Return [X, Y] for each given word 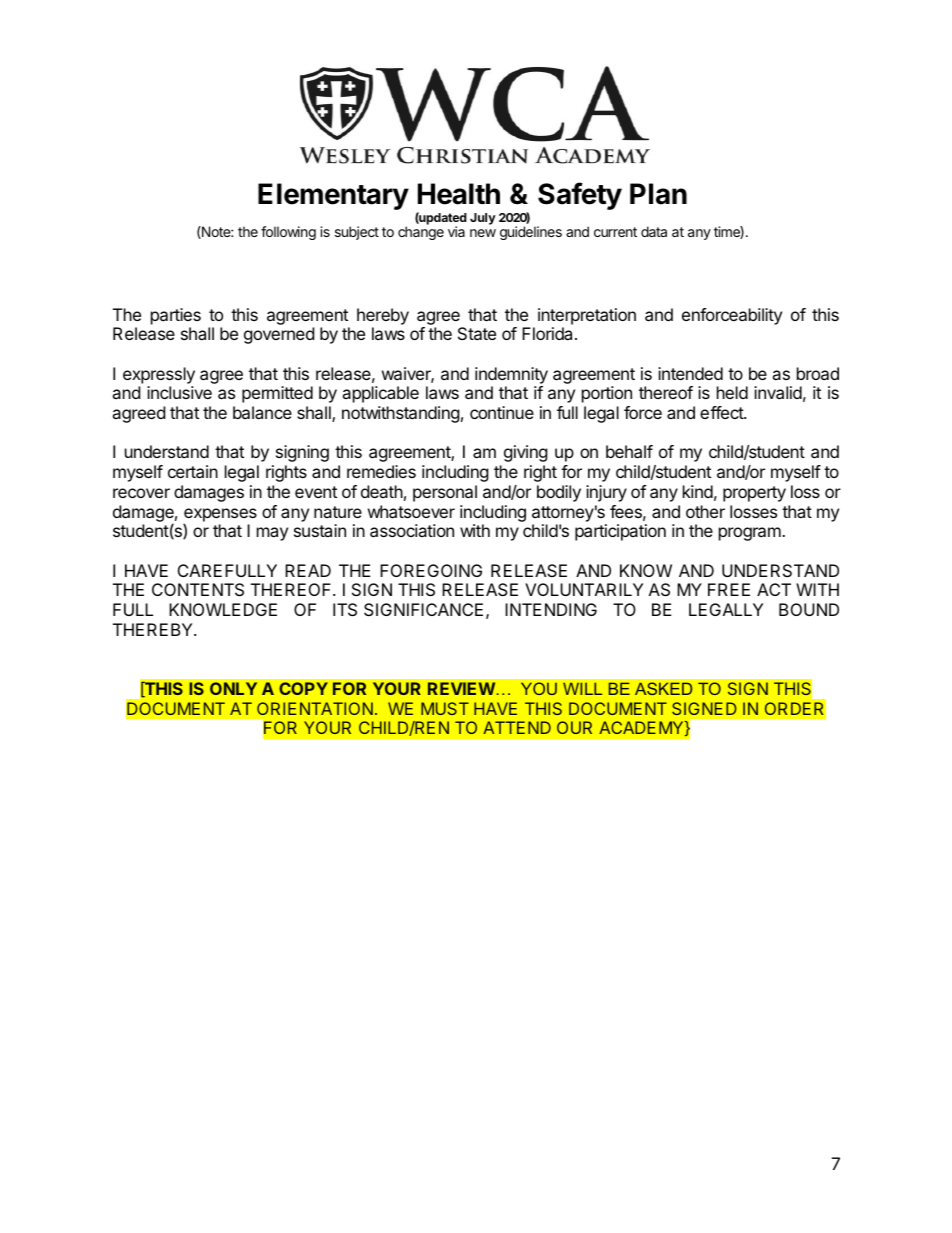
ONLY [233, 688]
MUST [445, 708]
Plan [658, 194]
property [754, 494]
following [288, 233]
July [483, 219]
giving [526, 453]
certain [193, 471]
